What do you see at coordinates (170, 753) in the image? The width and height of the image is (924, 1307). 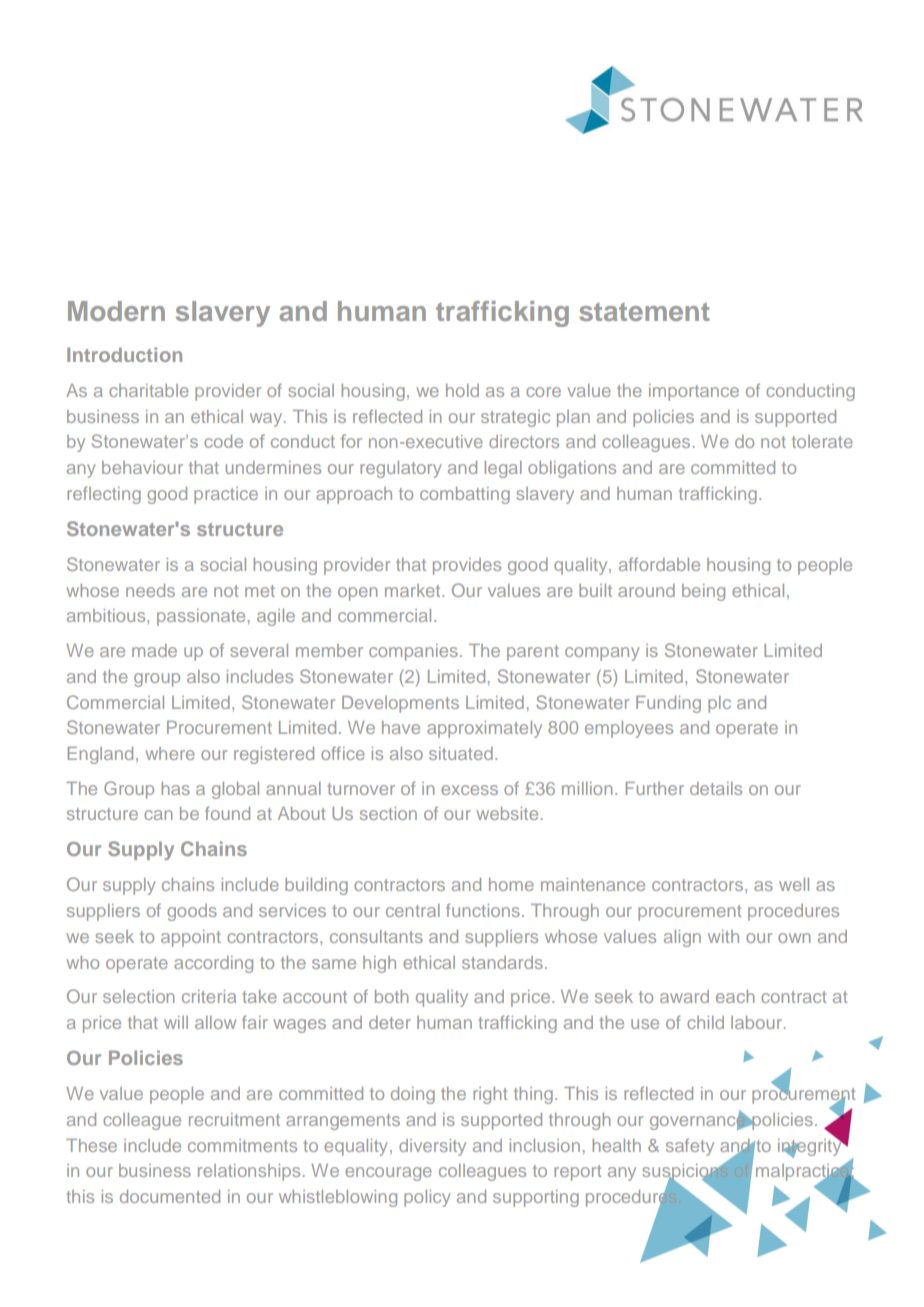 I see `where` at bounding box center [170, 753].
